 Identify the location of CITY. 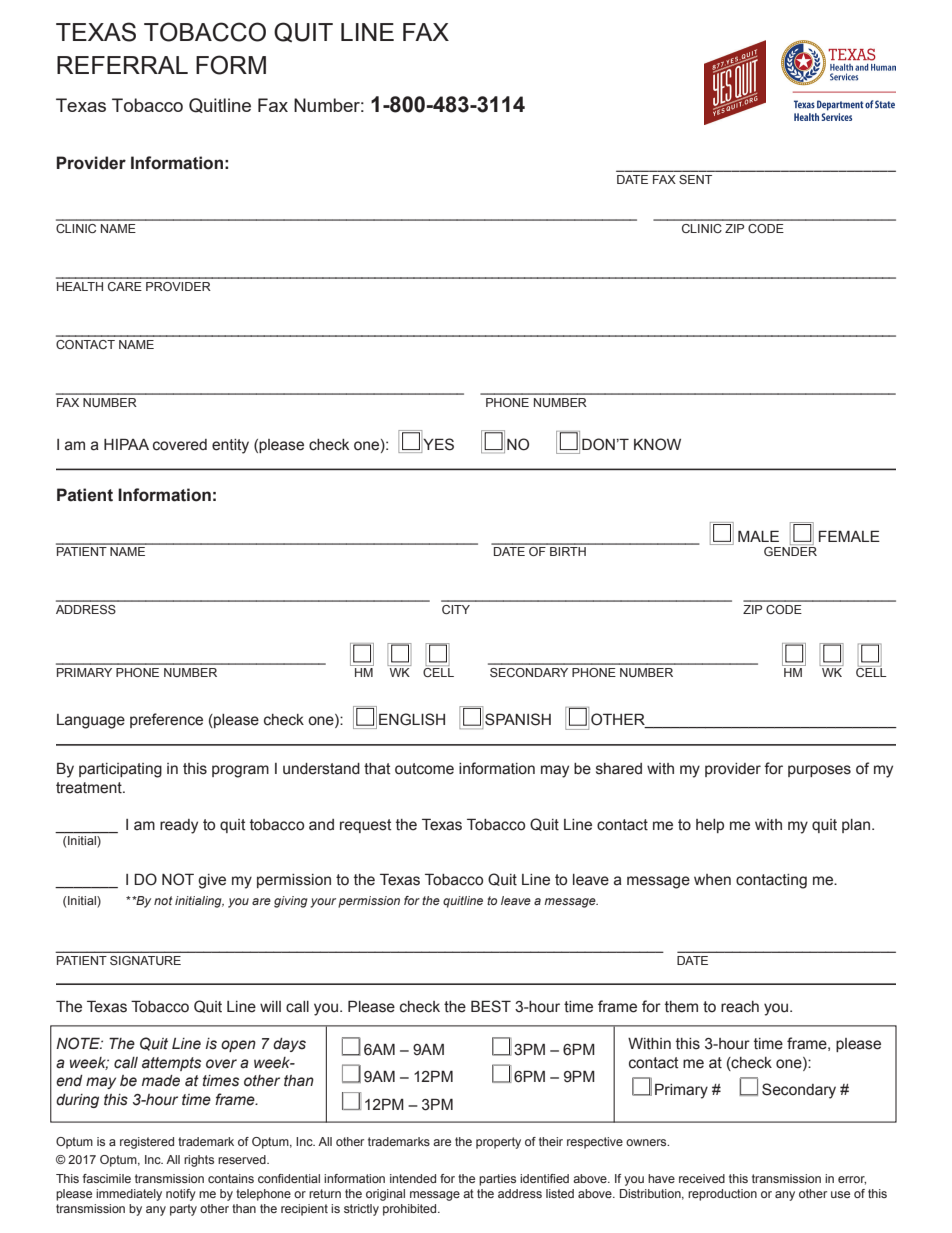
(456, 609).
